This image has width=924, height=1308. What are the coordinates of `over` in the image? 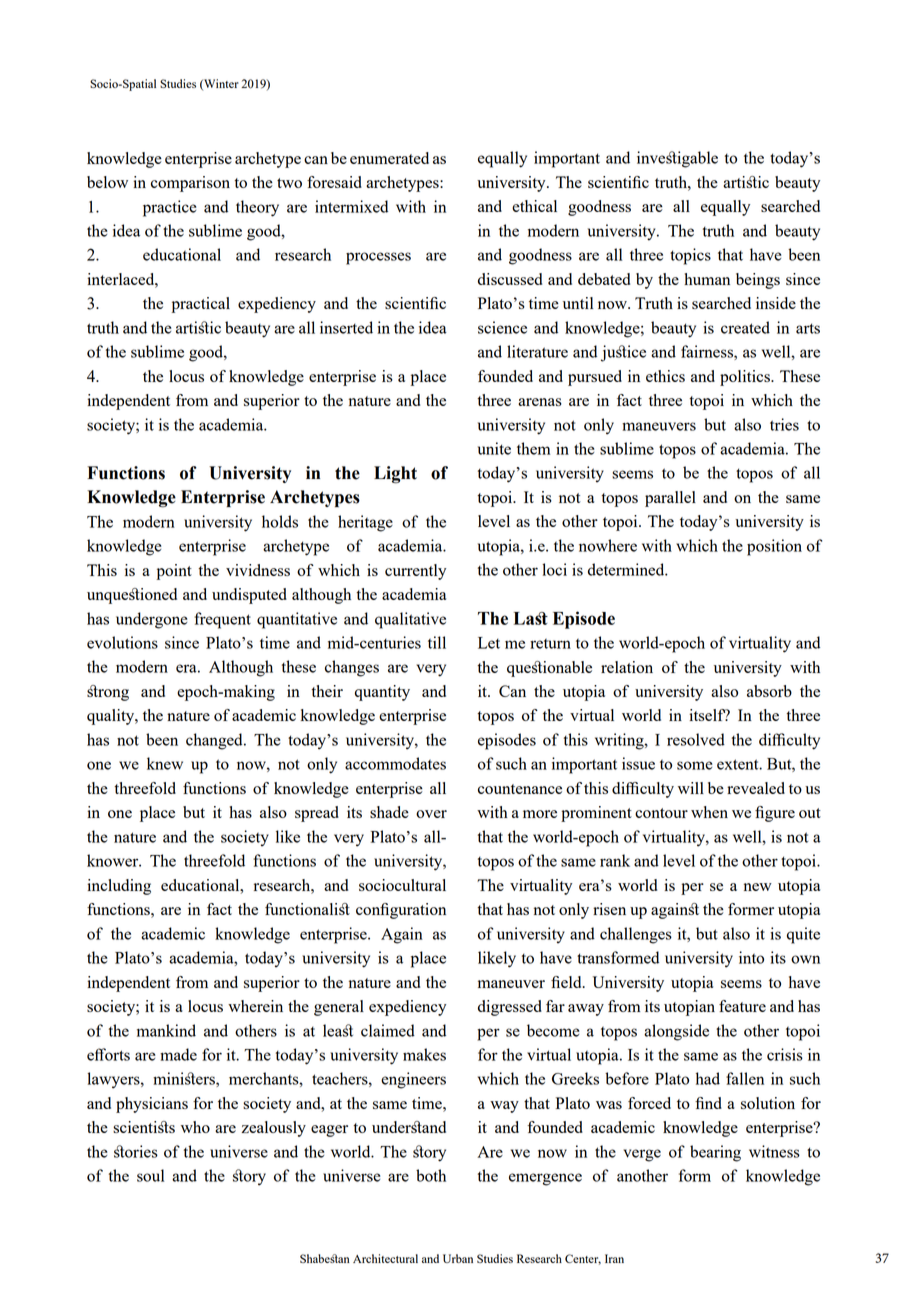 It's located at (431, 814).
